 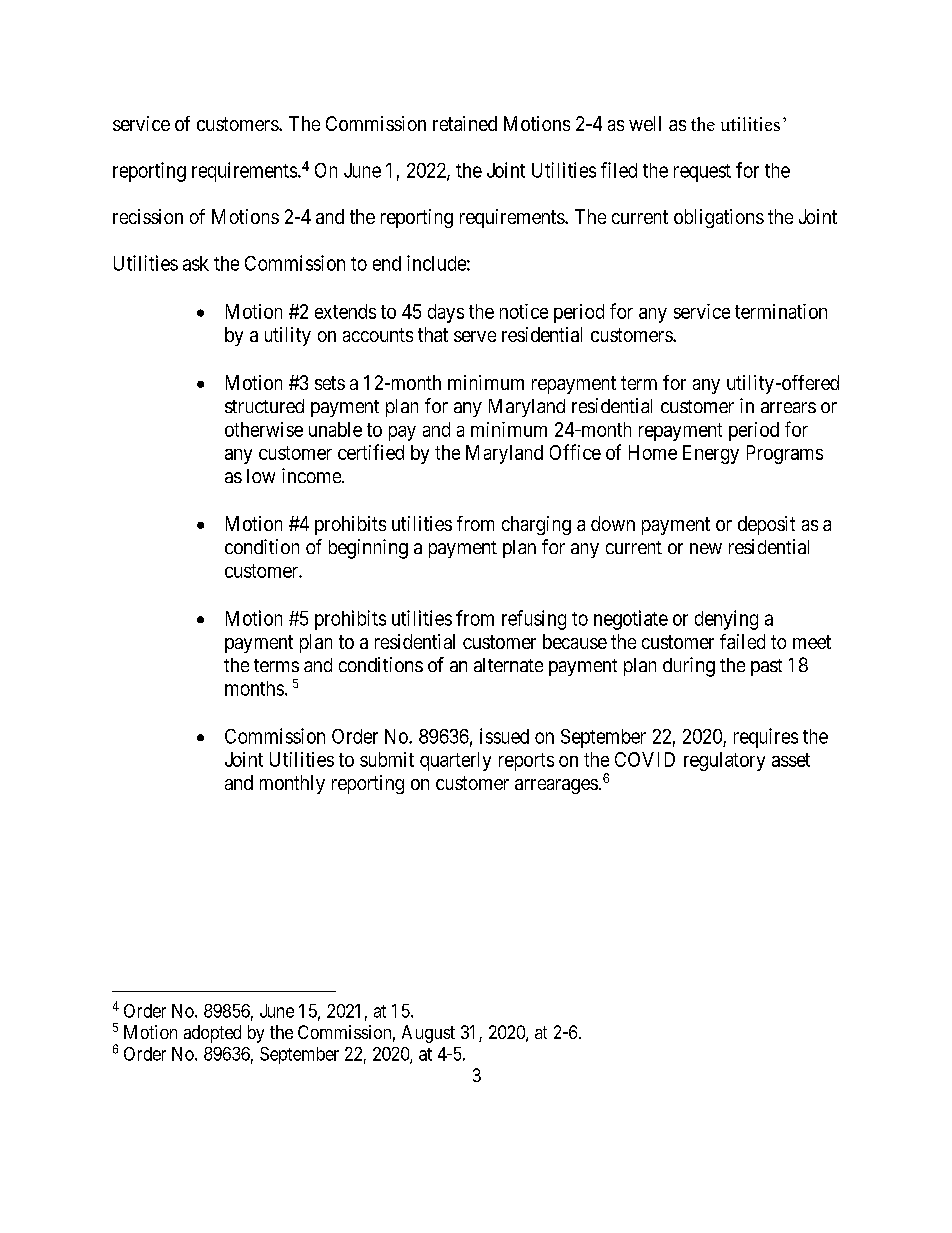 I want to click on request, so click(x=702, y=173).
